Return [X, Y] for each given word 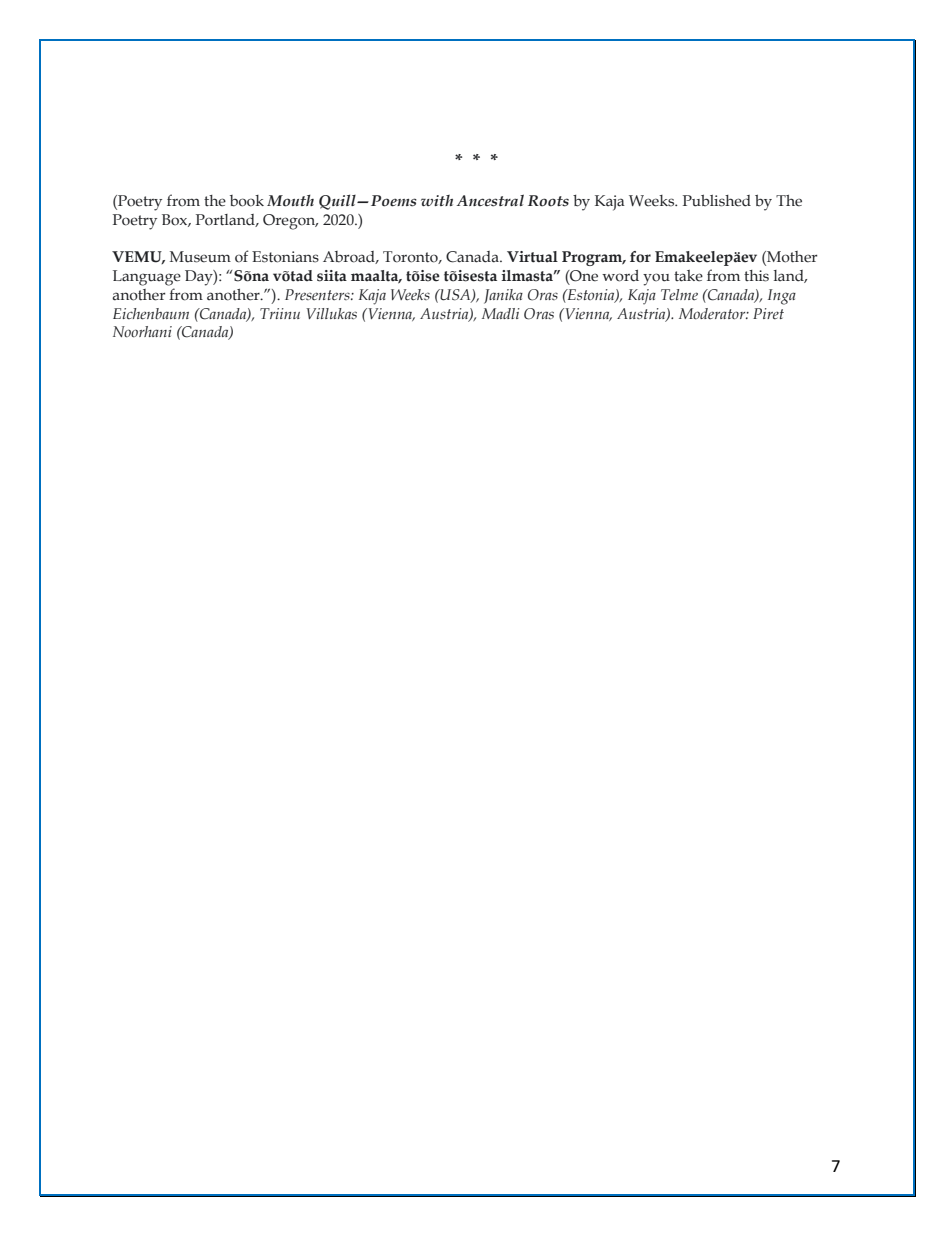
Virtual [532, 257]
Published [717, 200]
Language [147, 278]
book [247, 201]
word [620, 276]
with [437, 200]
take [688, 276]
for [640, 257]
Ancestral [490, 200]
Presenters [318, 294]
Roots [548, 201]
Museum [200, 257]
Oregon [290, 222]
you [656, 279]
